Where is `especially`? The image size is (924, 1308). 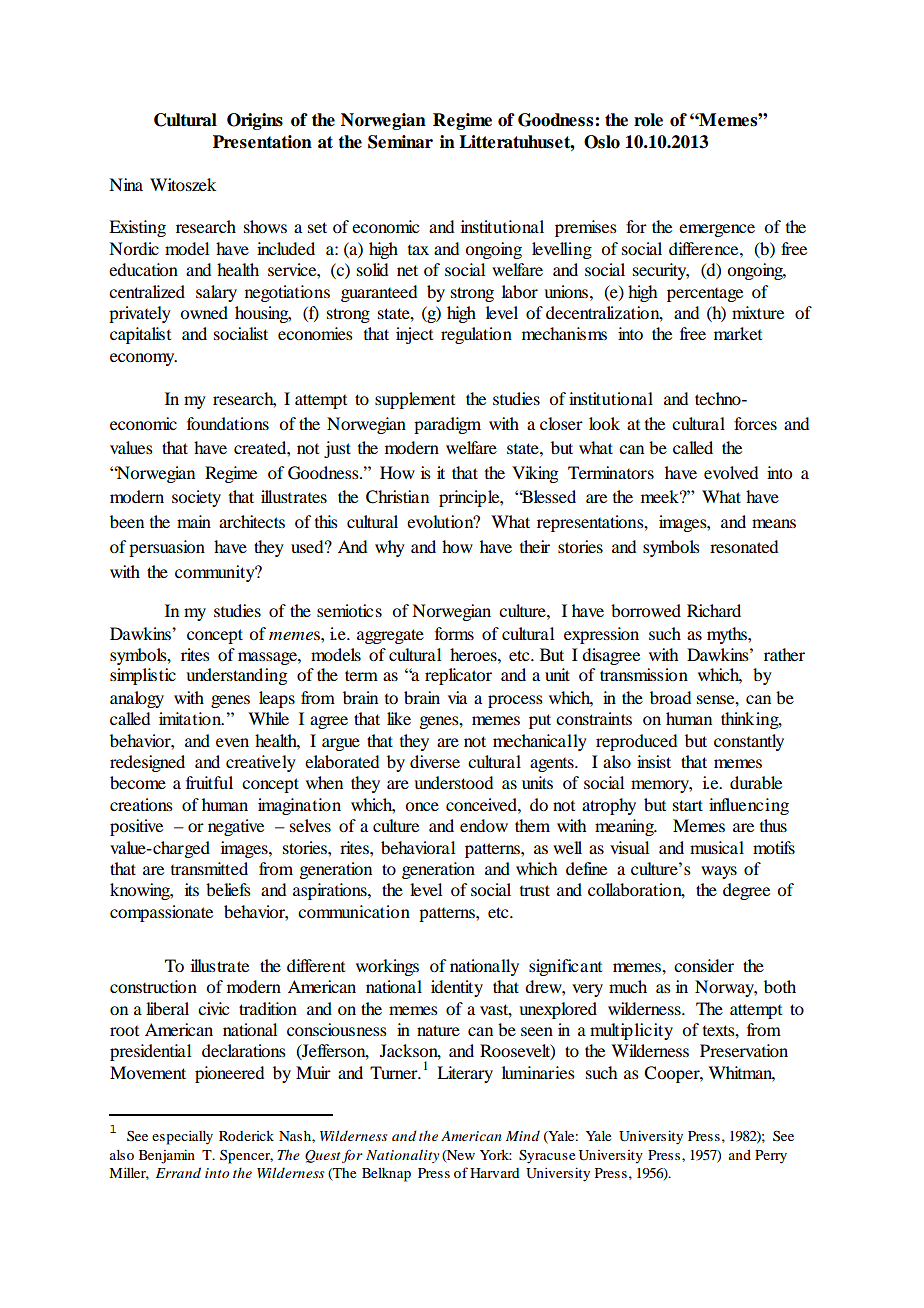 especially is located at coordinates (182, 1137).
